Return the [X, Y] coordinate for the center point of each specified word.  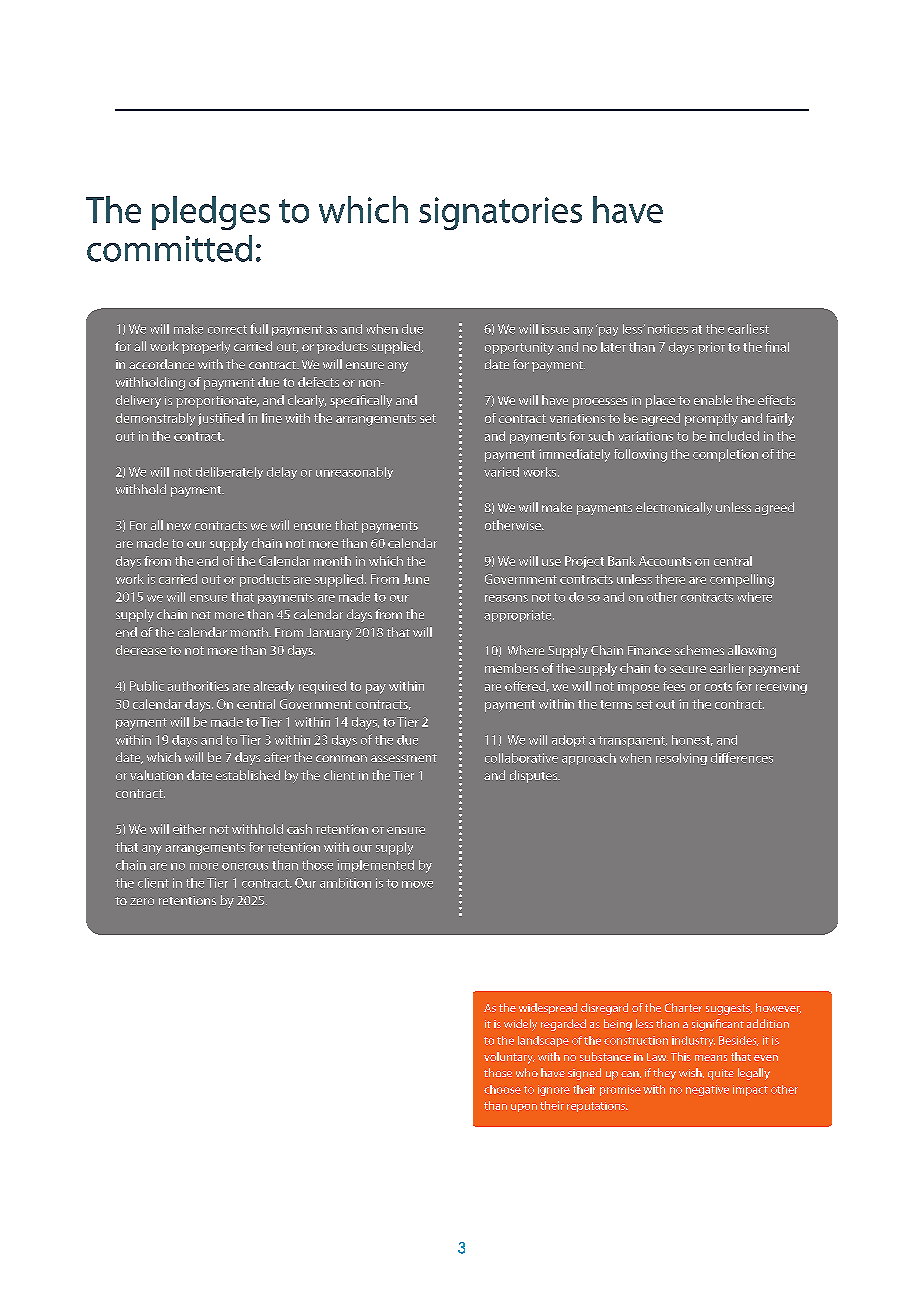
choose [502, 1089]
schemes [699, 650]
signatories [500, 213]
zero [142, 901]
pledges [211, 213]
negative [707, 1090]
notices [668, 329]
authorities [198, 686]
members [511, 668]
